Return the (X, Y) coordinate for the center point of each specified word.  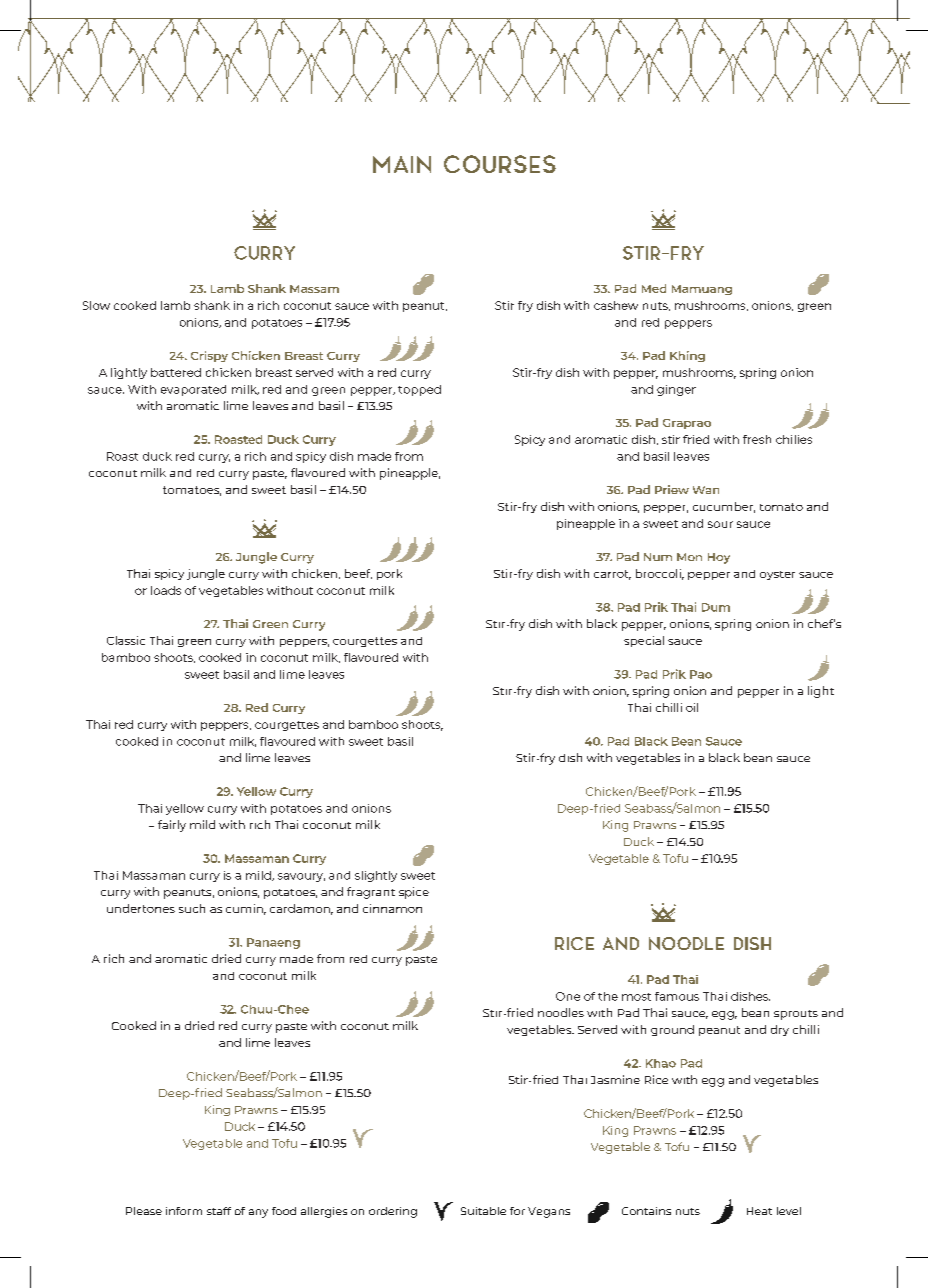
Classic (126, 640)
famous (677, 996)
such (192, 908)
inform (184, 1211)
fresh (757, 439)
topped (419, 390)
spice (414, 893)
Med (654, 288)
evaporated (193, 390)
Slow (96, 305)
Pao (701, 674)
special (644, 641)
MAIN (402, 164)
